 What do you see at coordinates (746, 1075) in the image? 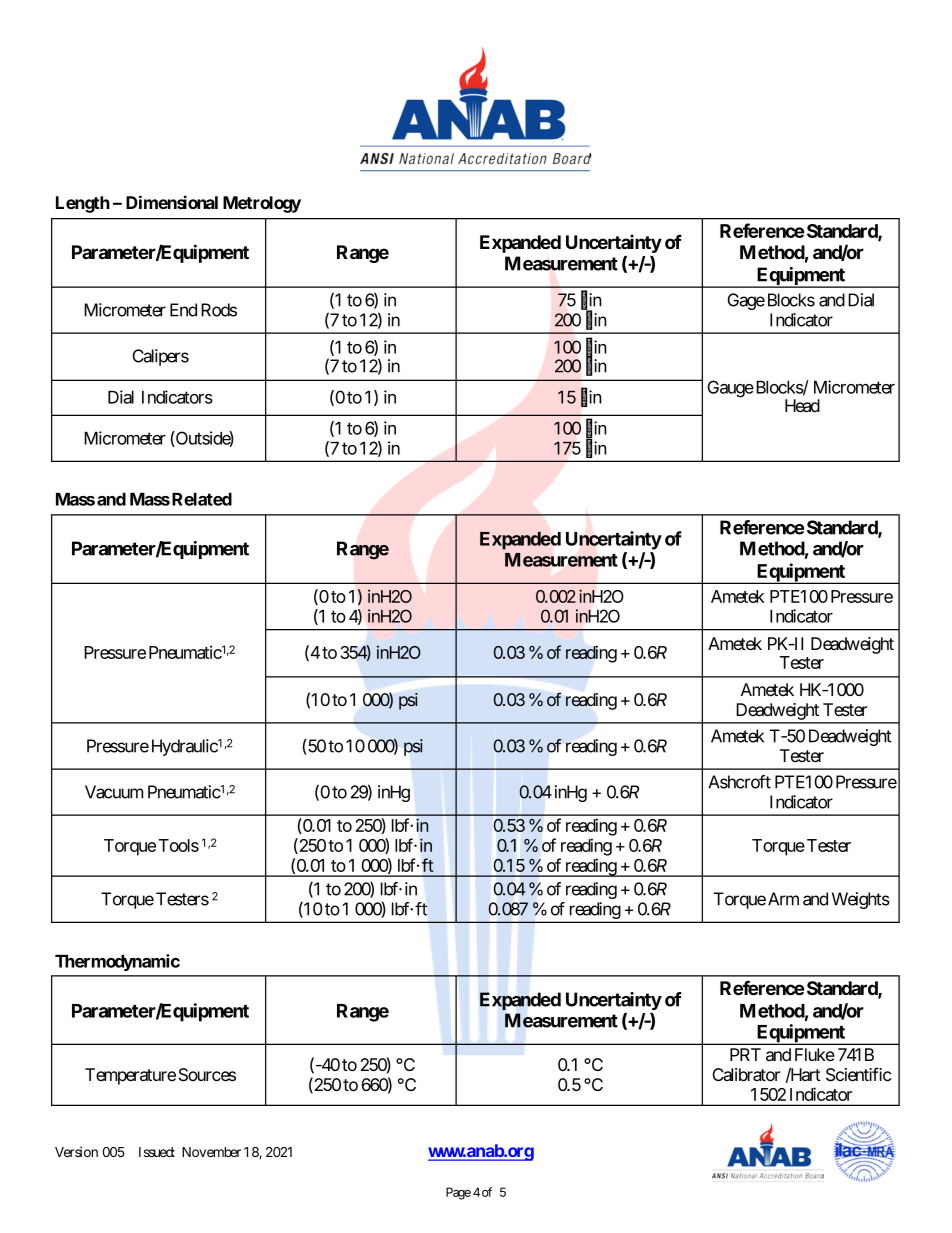
I see `Calibrator` at bounding box center [746, 1075].
